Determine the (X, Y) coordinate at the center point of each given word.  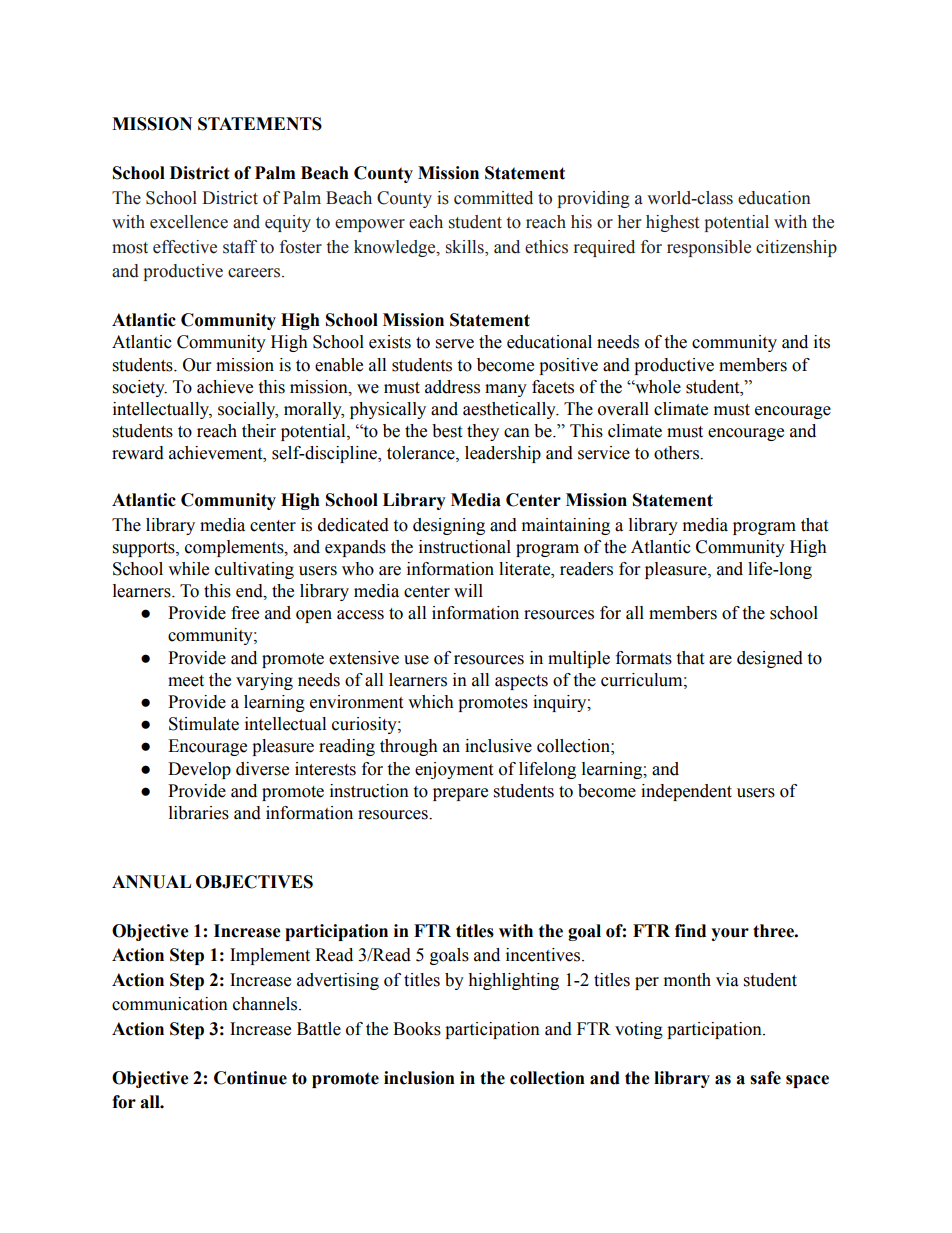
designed (770, 659)
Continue (250, 1078)
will (468, 590)
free (245, 613)
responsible (709, 248)
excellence (189, 222)
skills (466, 247)
